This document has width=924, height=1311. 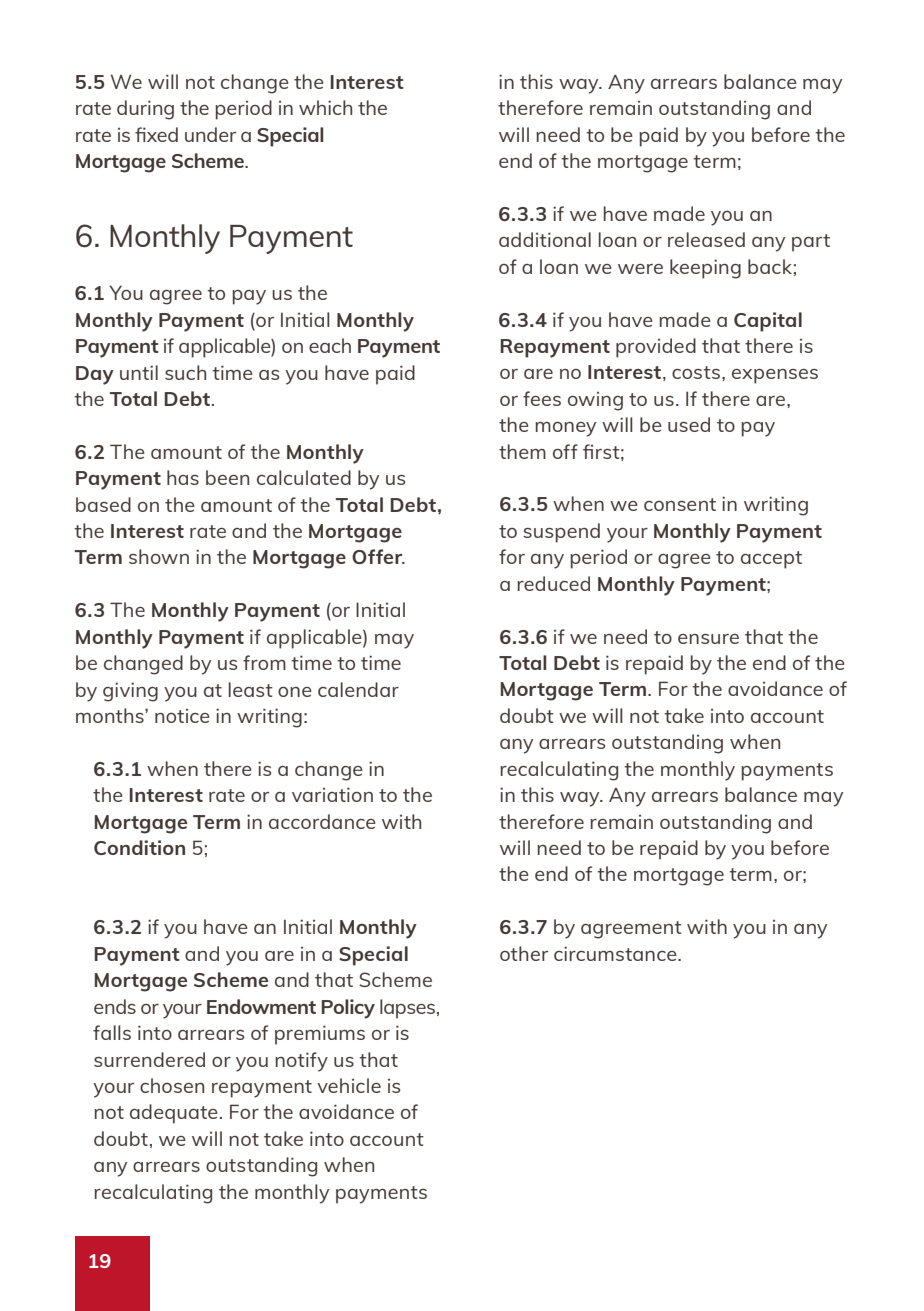 I want to click on shown, so click(x=159, y=556).
